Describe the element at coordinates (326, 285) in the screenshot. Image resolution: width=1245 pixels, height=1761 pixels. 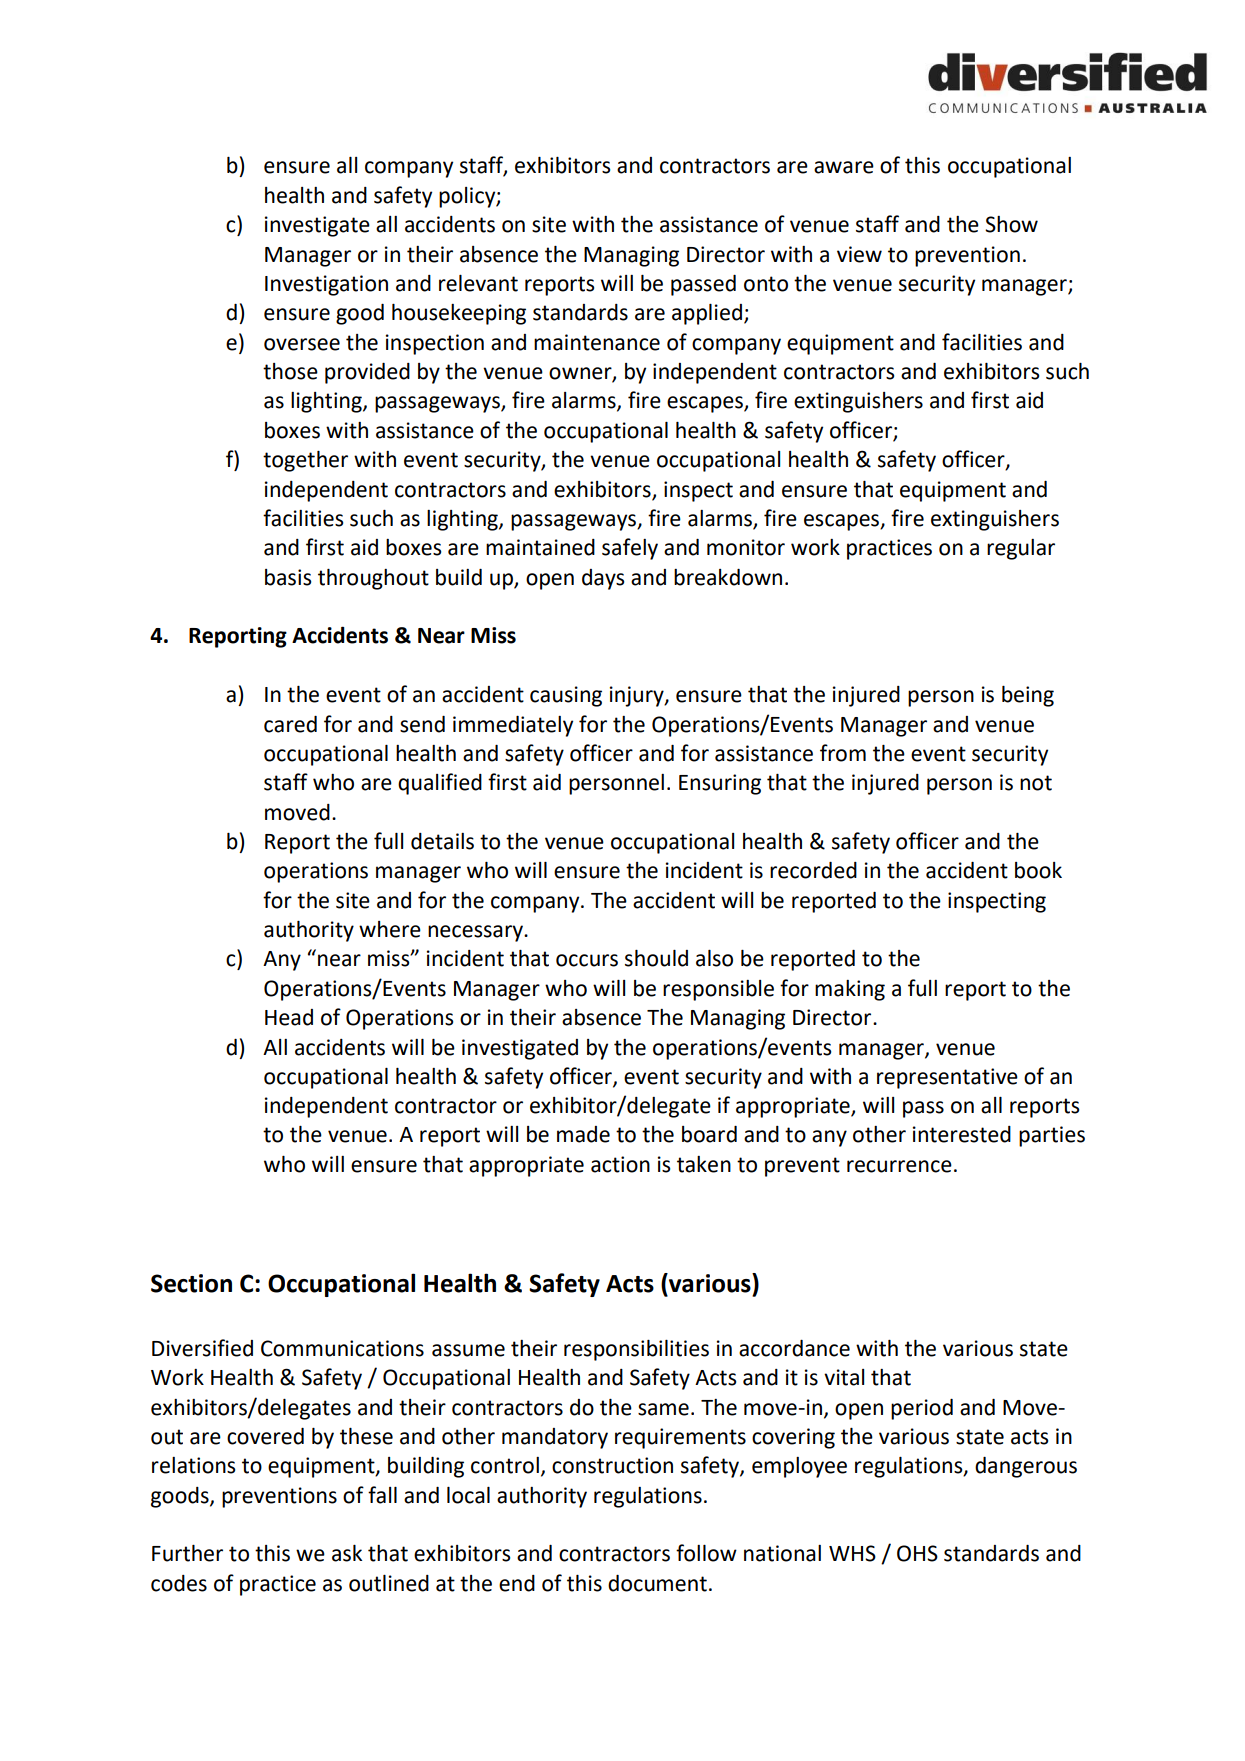
I see `Investigation` at that location.
